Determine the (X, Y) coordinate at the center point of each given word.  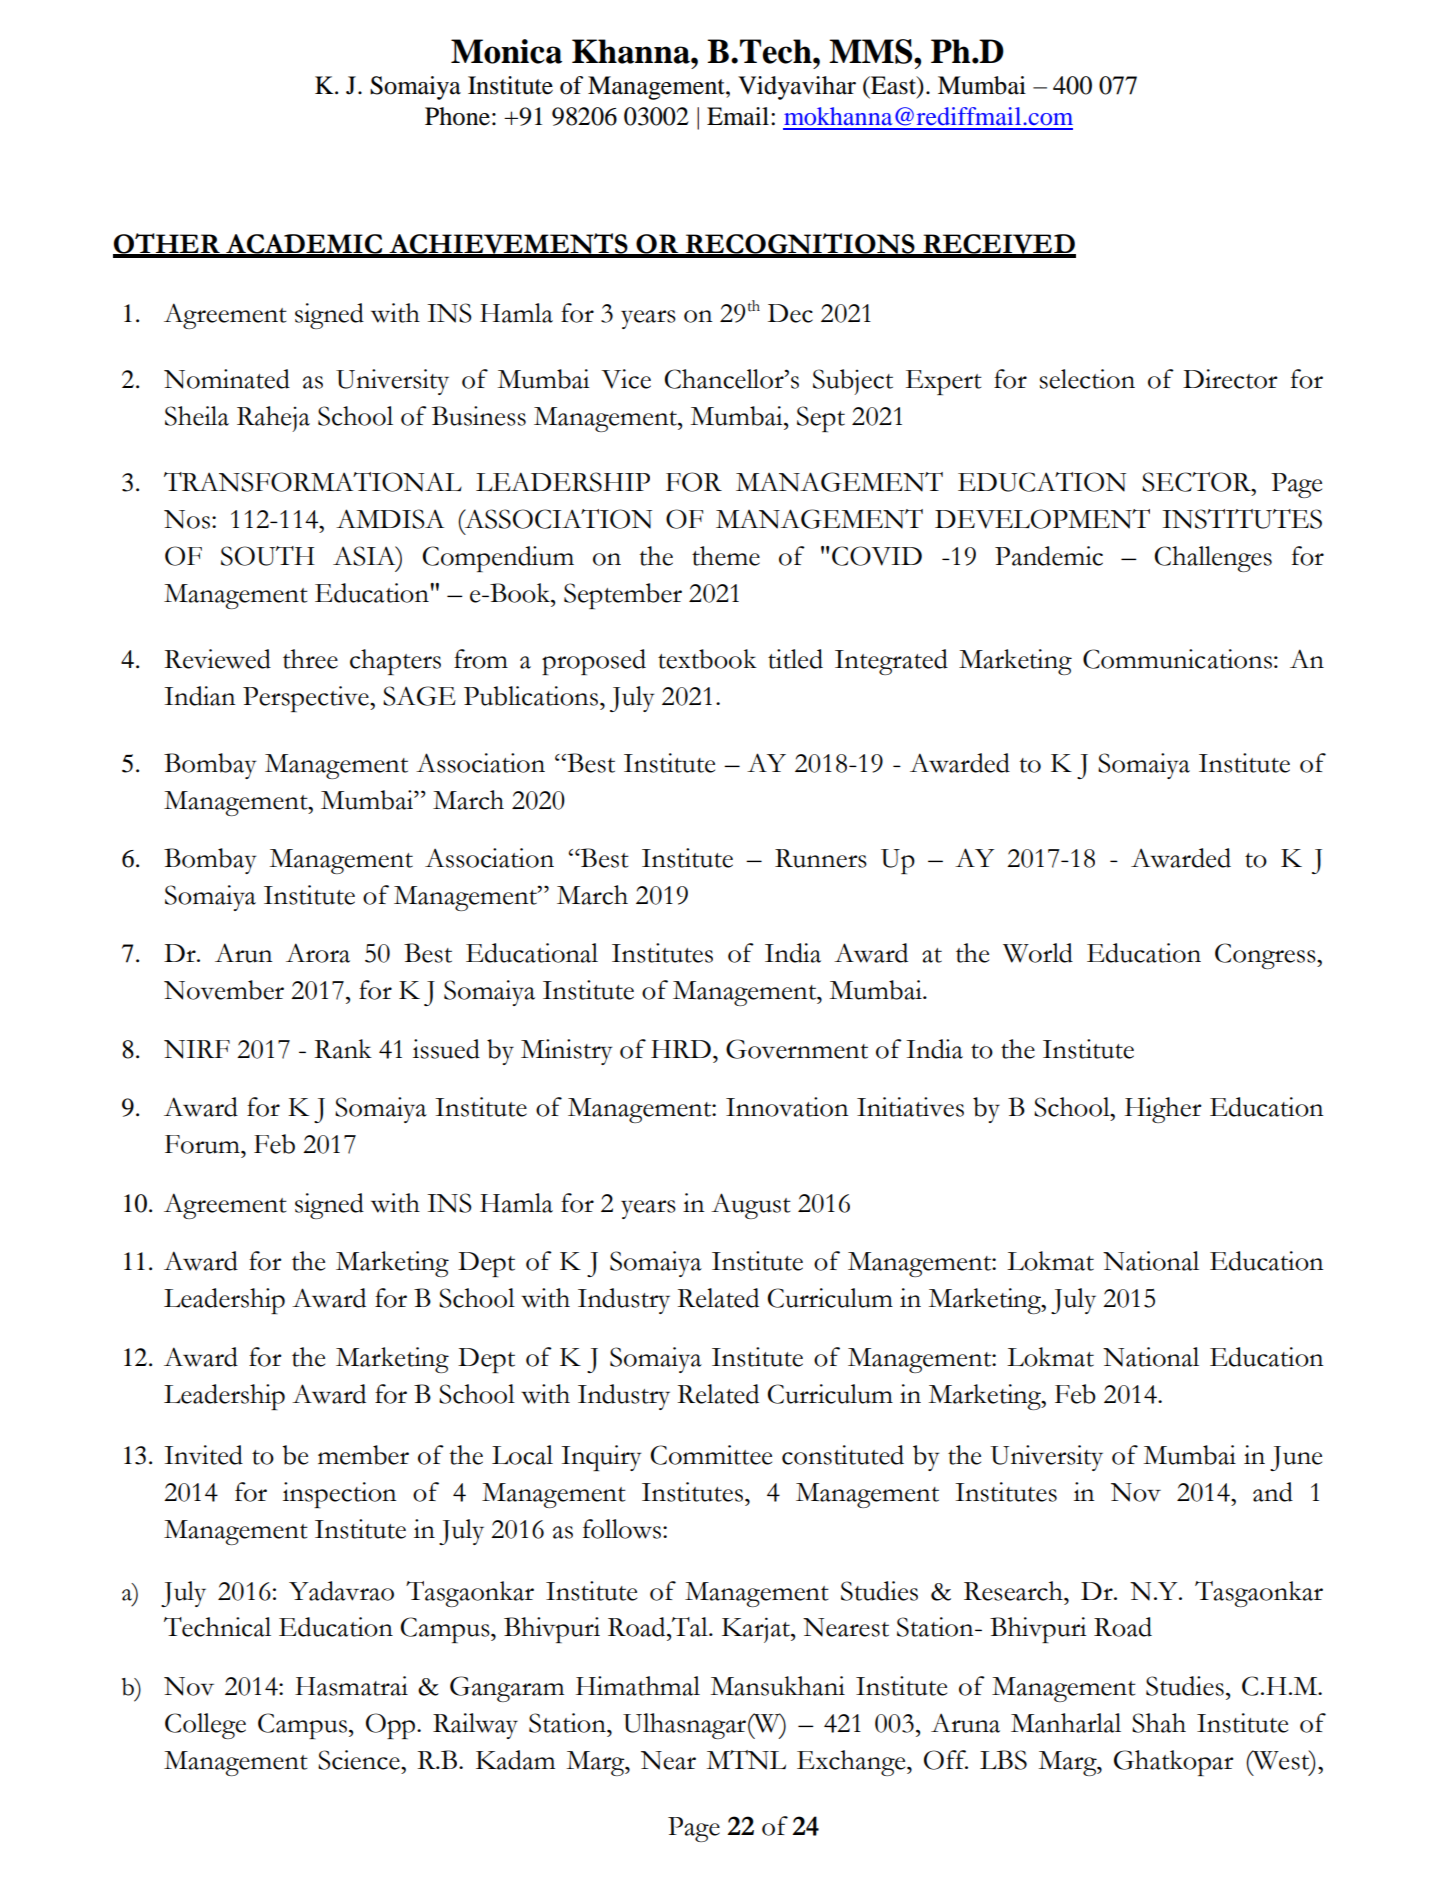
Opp (392, 1726)
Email (739, 116)
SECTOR (1197, 482)
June (1296, 1458)
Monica (506, 51)
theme (726, 556)
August (751, 1206)
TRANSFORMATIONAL (313, 482)
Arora (318, 953)
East (893, 85)
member (363, 1455)
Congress (1266, 956)
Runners (821, 858)
